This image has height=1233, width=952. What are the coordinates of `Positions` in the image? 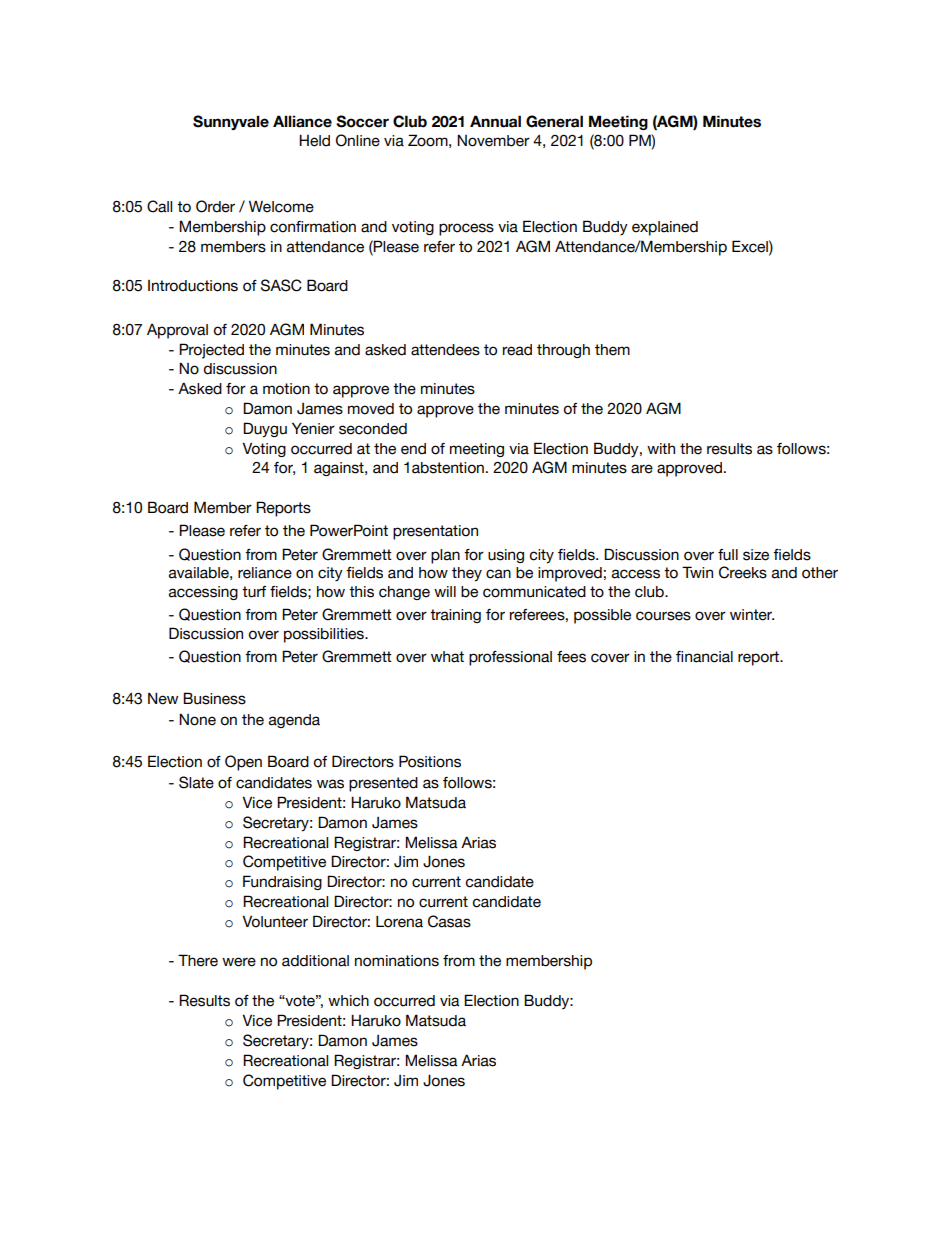 It's located at (430, 761).
